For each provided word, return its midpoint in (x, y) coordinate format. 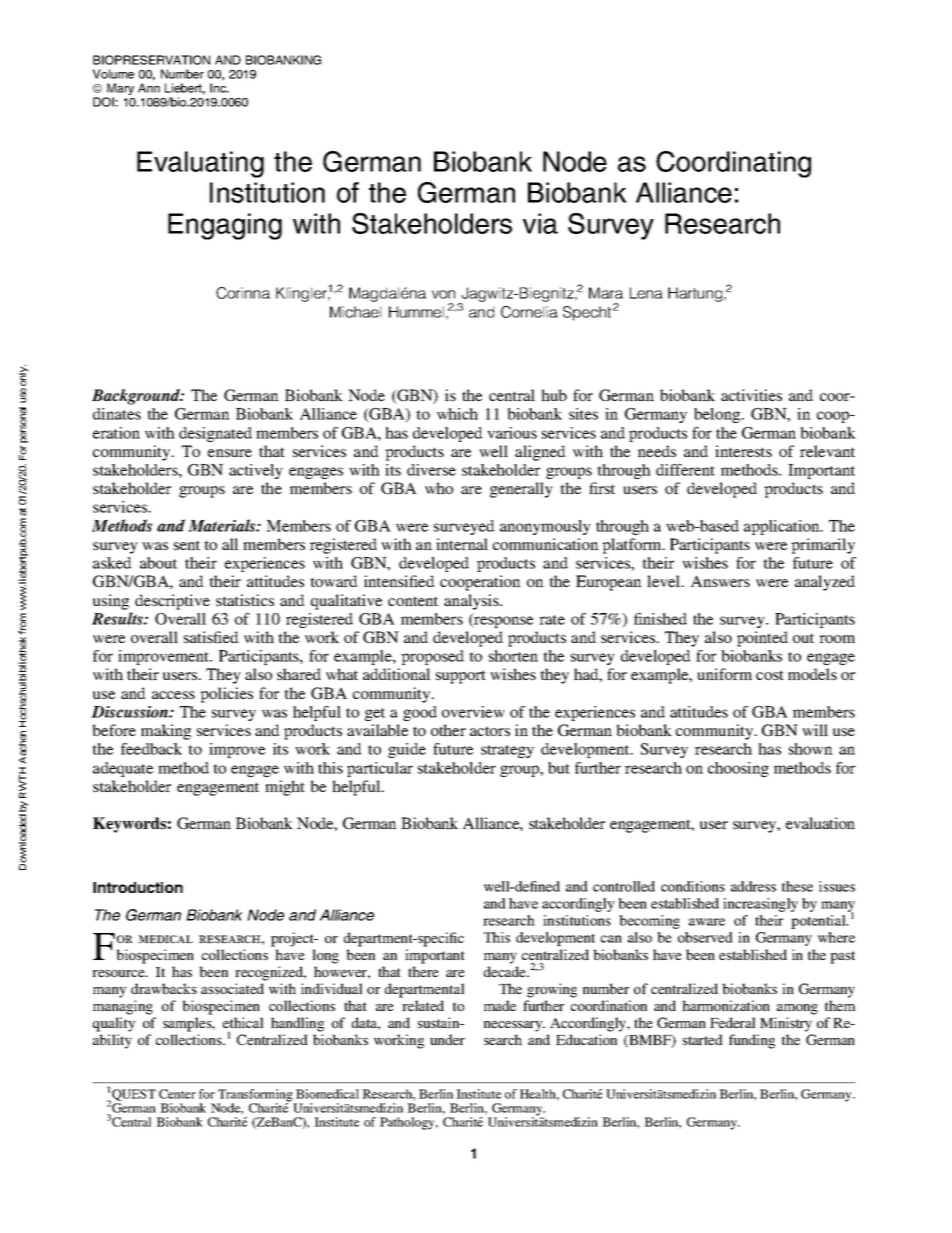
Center (177, 1094)
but (559, 768)
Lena (646, 293)
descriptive (172, 602)
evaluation (820, 823)
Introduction (138, 887)
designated (215, 434)
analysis (472, 602)
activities (751, 395)
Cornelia (529, 312)
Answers (720, 581)
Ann (149, 88)
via (540, 223)
